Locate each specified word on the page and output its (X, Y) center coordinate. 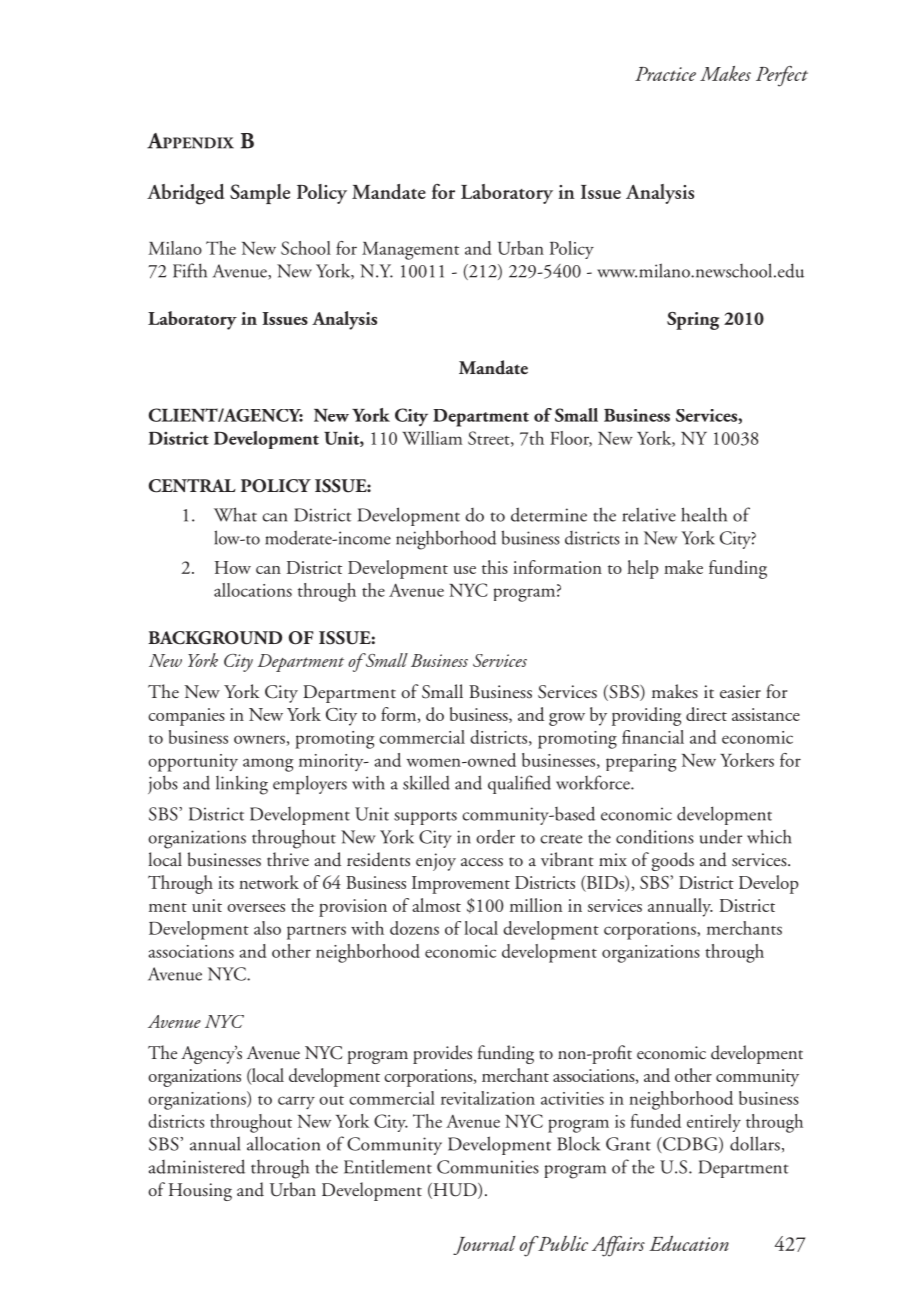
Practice (665, 74)
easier (740, 691)
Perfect (782, 76)
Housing (200, 1192)
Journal (484, 1245)
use (464, 570)
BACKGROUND (215, 638)
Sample (260, 194)
